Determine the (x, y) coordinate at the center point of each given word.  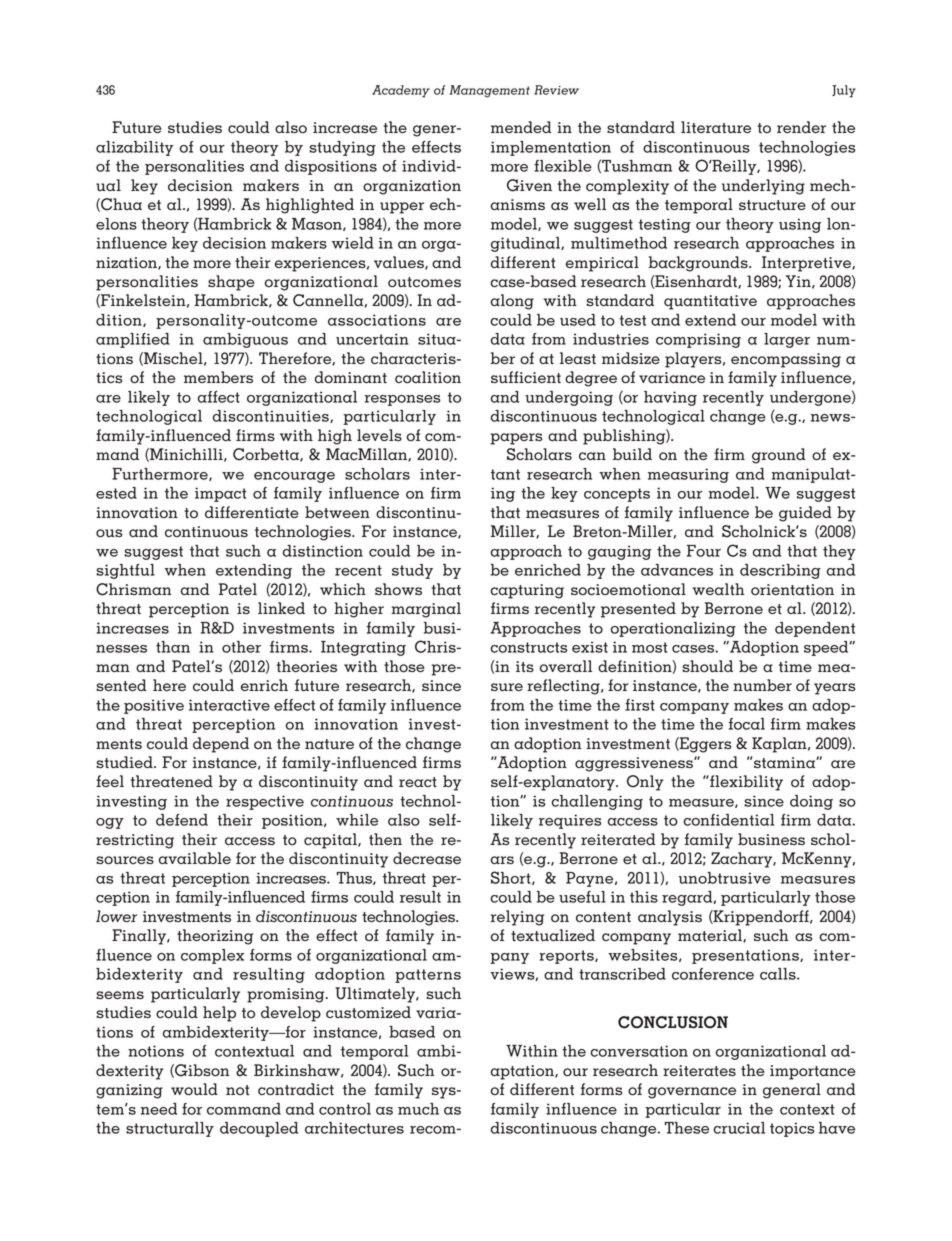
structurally (170, 1129)
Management (490, 91)
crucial (739, 1128)
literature (716, 127)
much (418, 1109)
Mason (318, 224)
